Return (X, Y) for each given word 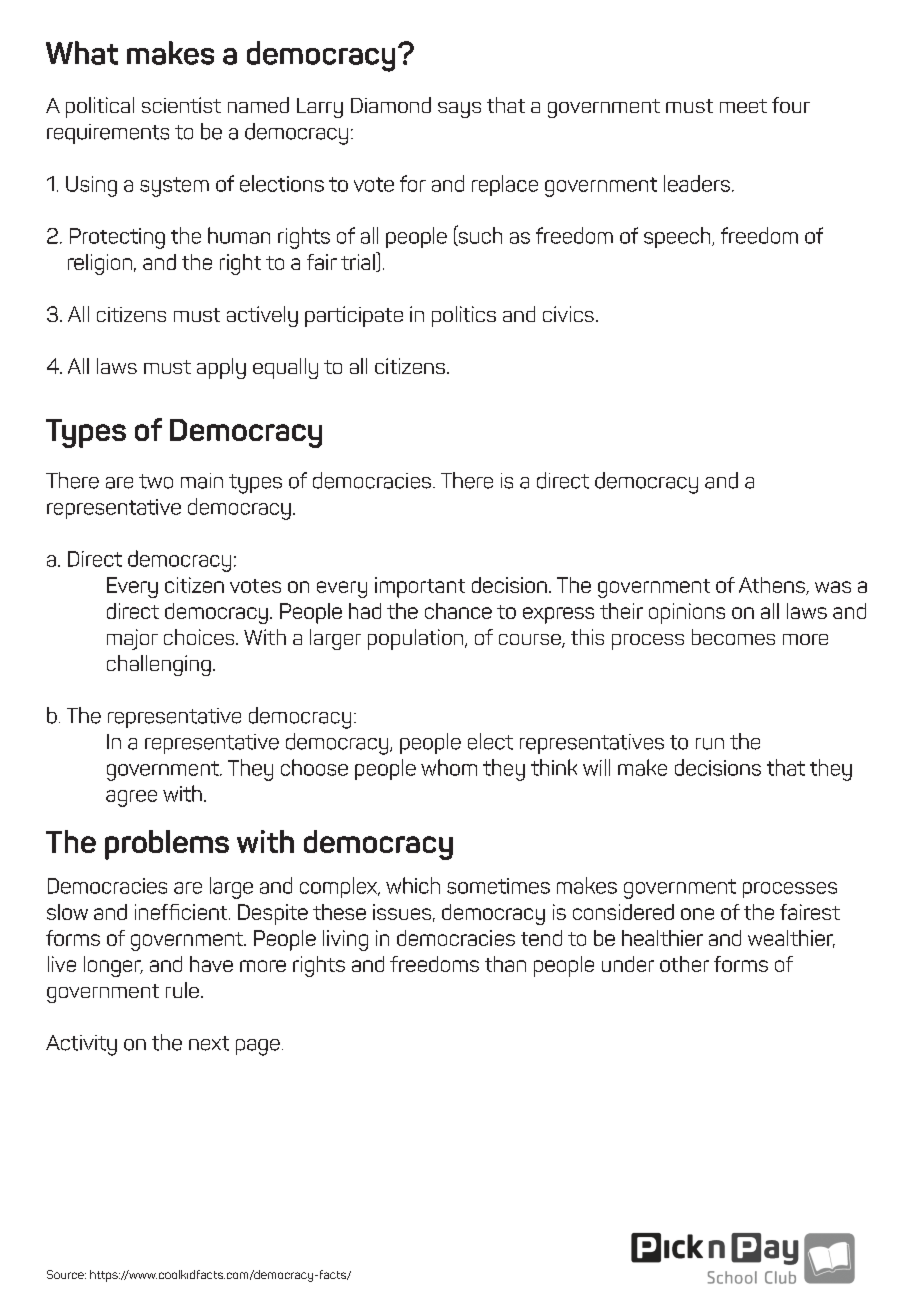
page (258, 1047)
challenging (159, 665)
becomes (733, 637)
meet (743, 106)
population (417, 639)
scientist (181, 105)
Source (66, 1274)
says (459, 110)
